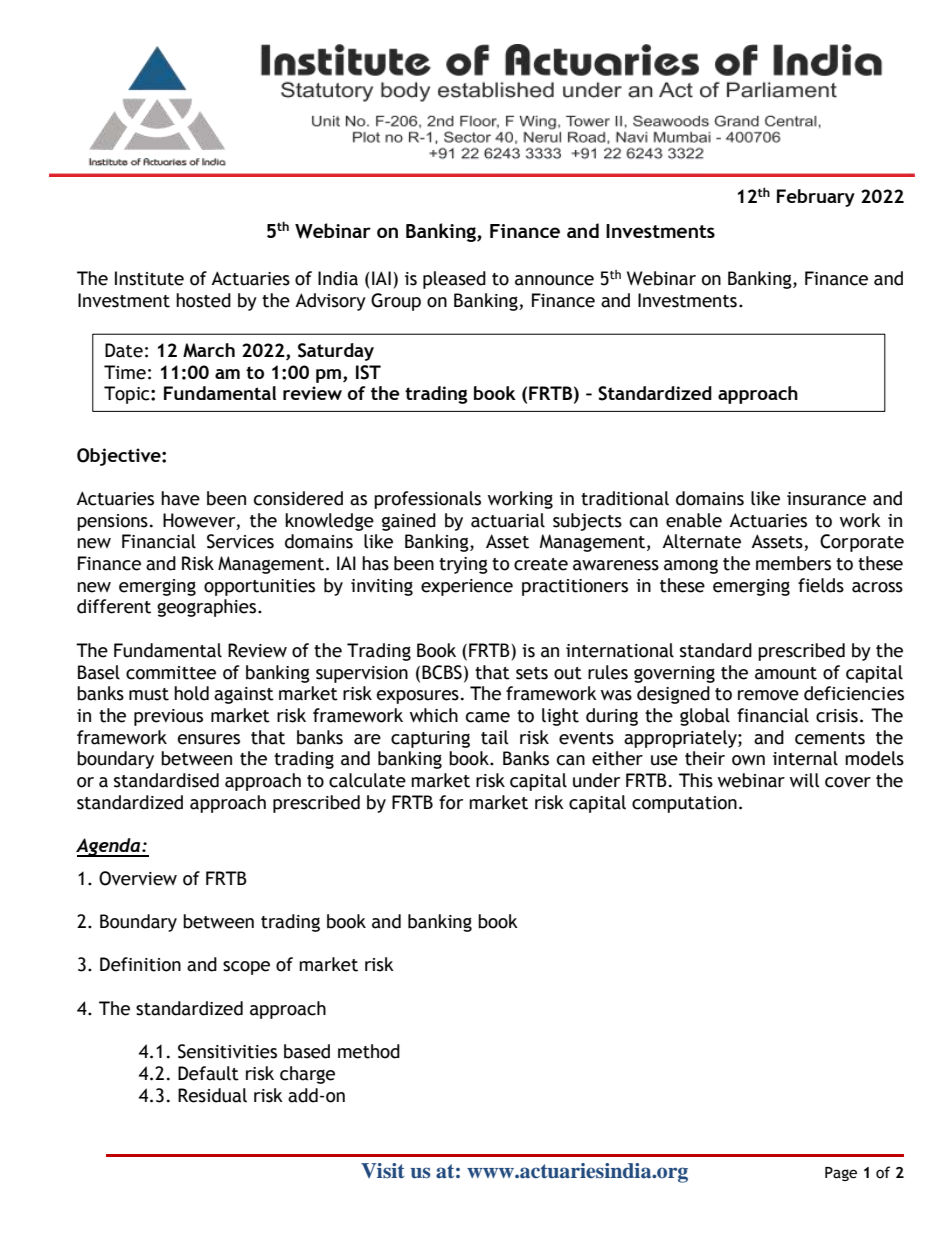 Image resolution: width=952 pixels, height=1233 pixels. What do you see at coordinates (191, 693) in the image?
I see `hold` at bounding box center [191, 693].
